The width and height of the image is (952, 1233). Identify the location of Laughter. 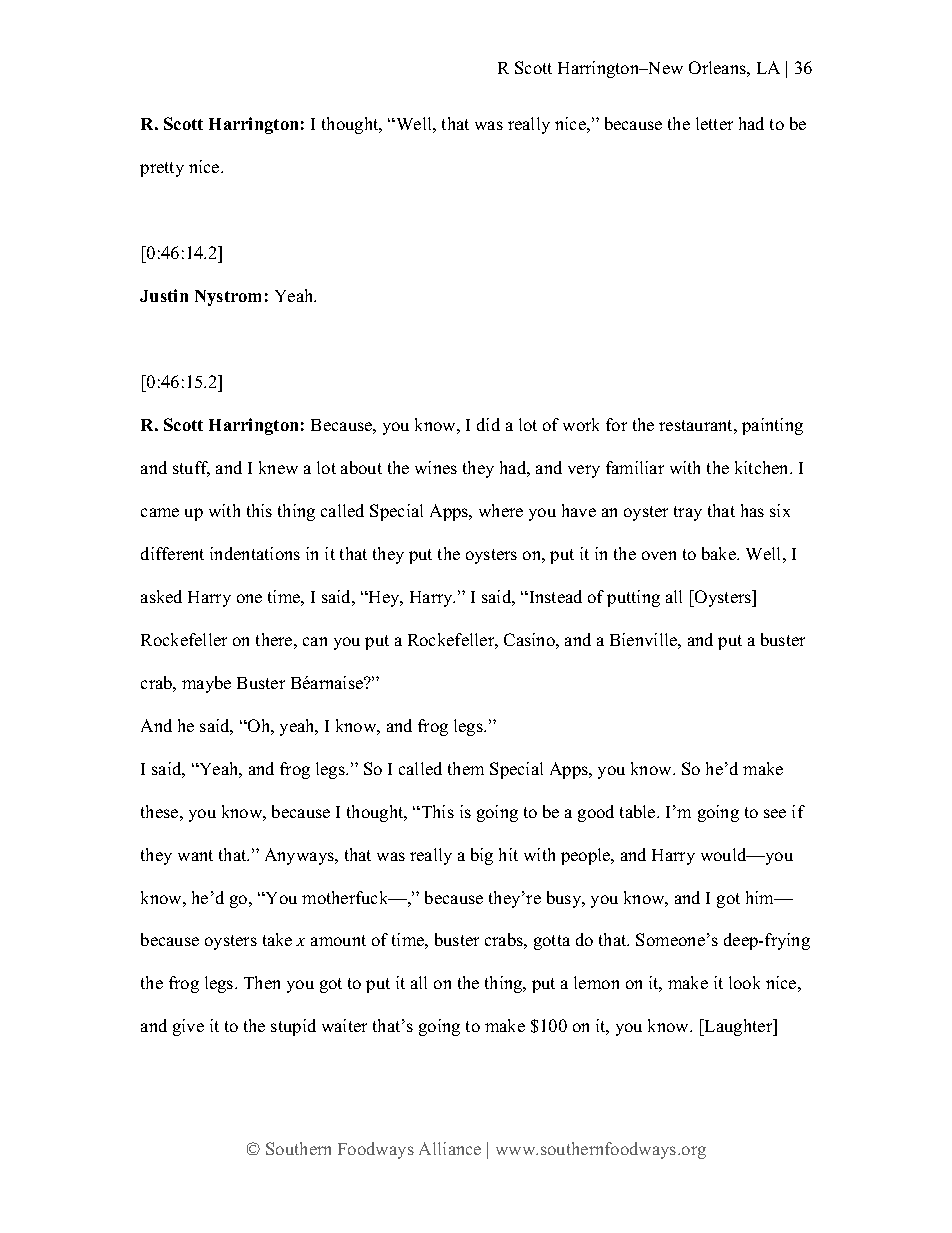
(739, 1027).
